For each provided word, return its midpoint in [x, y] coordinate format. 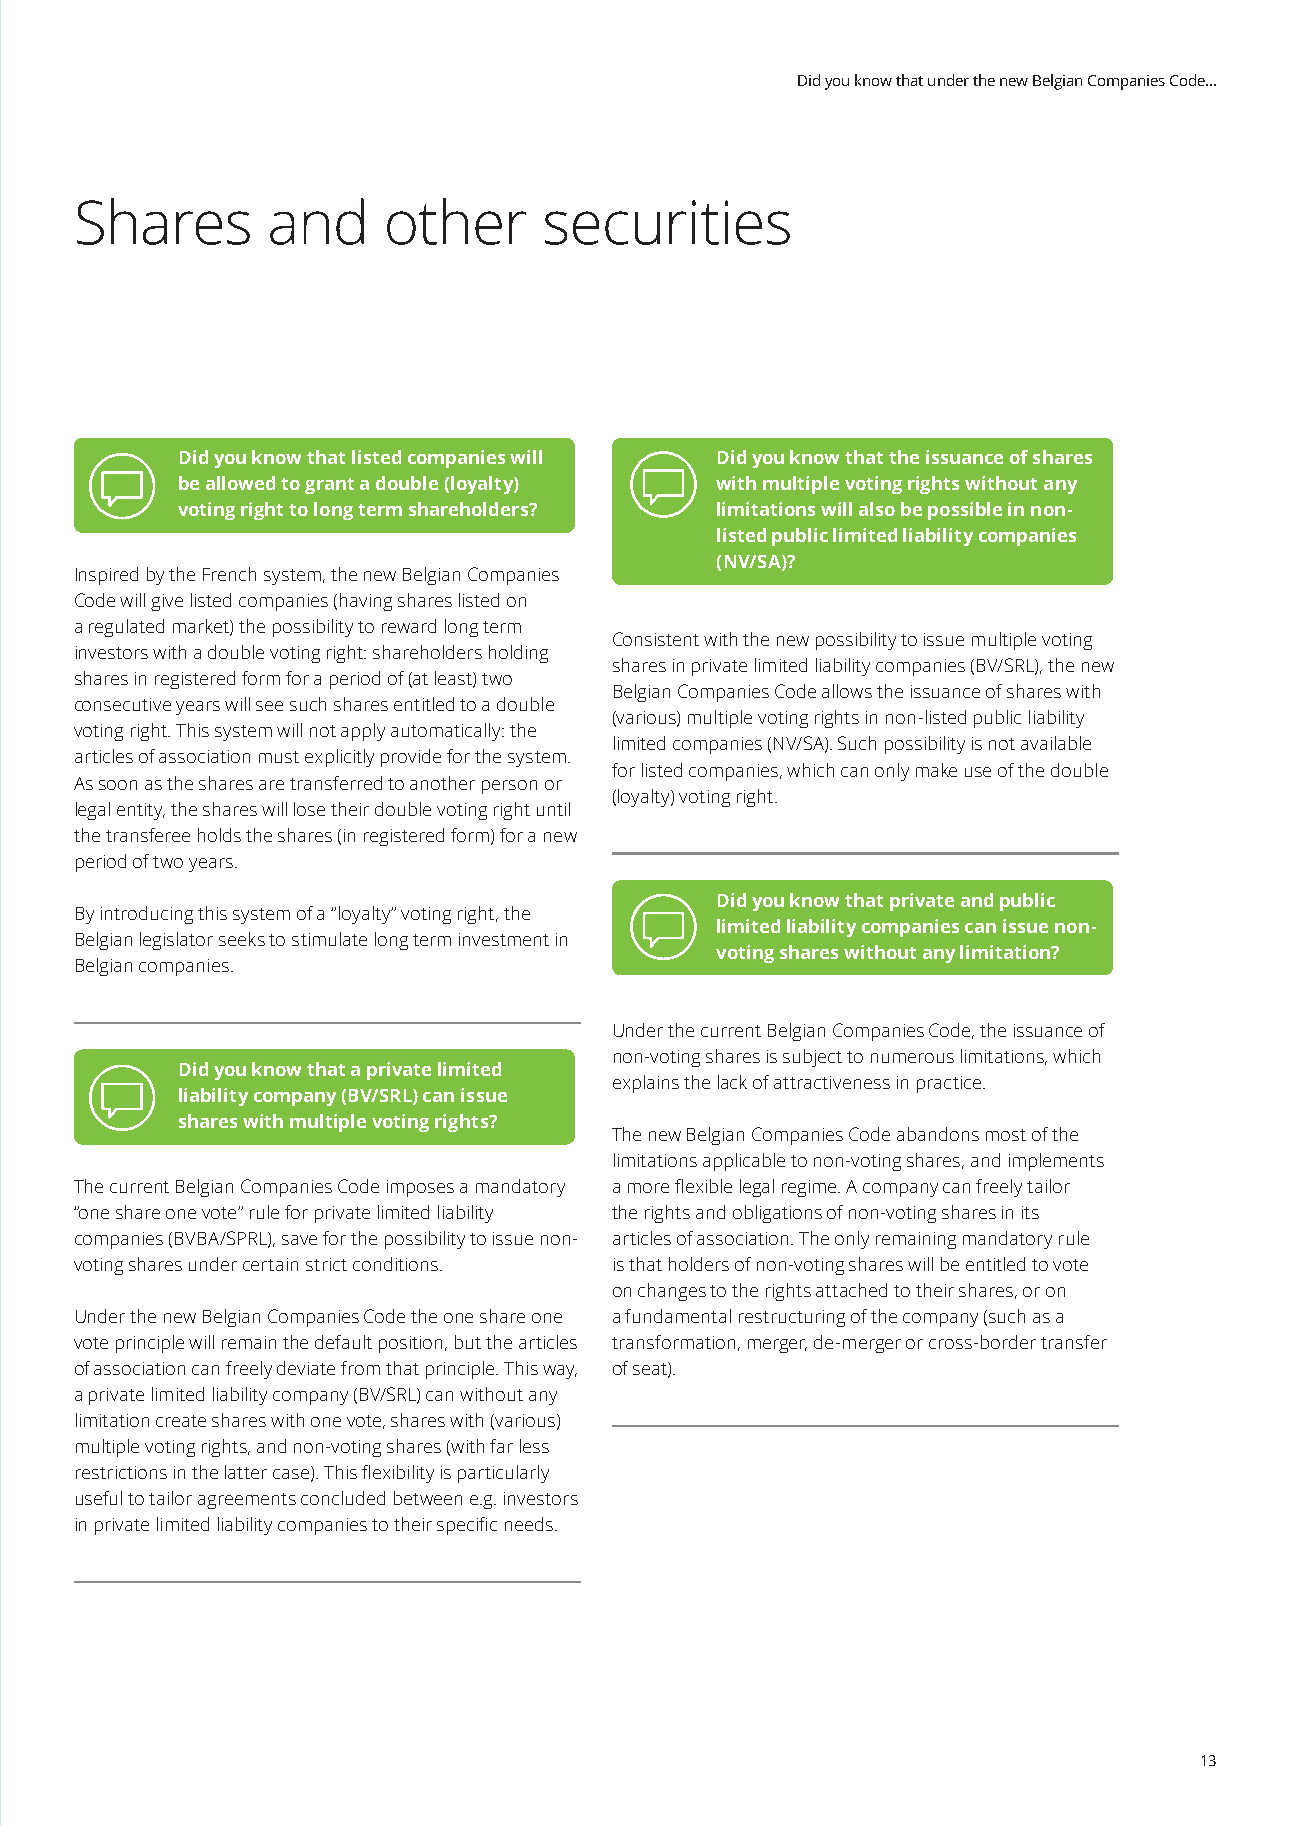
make [936, 770]
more [648, 1188]
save [299, 1240]
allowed [240, 483]
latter [246, 1472]
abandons [938, 1134]
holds [219, 835]
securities [667, 222]
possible [965, 511]
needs [530, 1524]
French [229, 574]
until [553, 809]
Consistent [656, 639]
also [877, 509]
